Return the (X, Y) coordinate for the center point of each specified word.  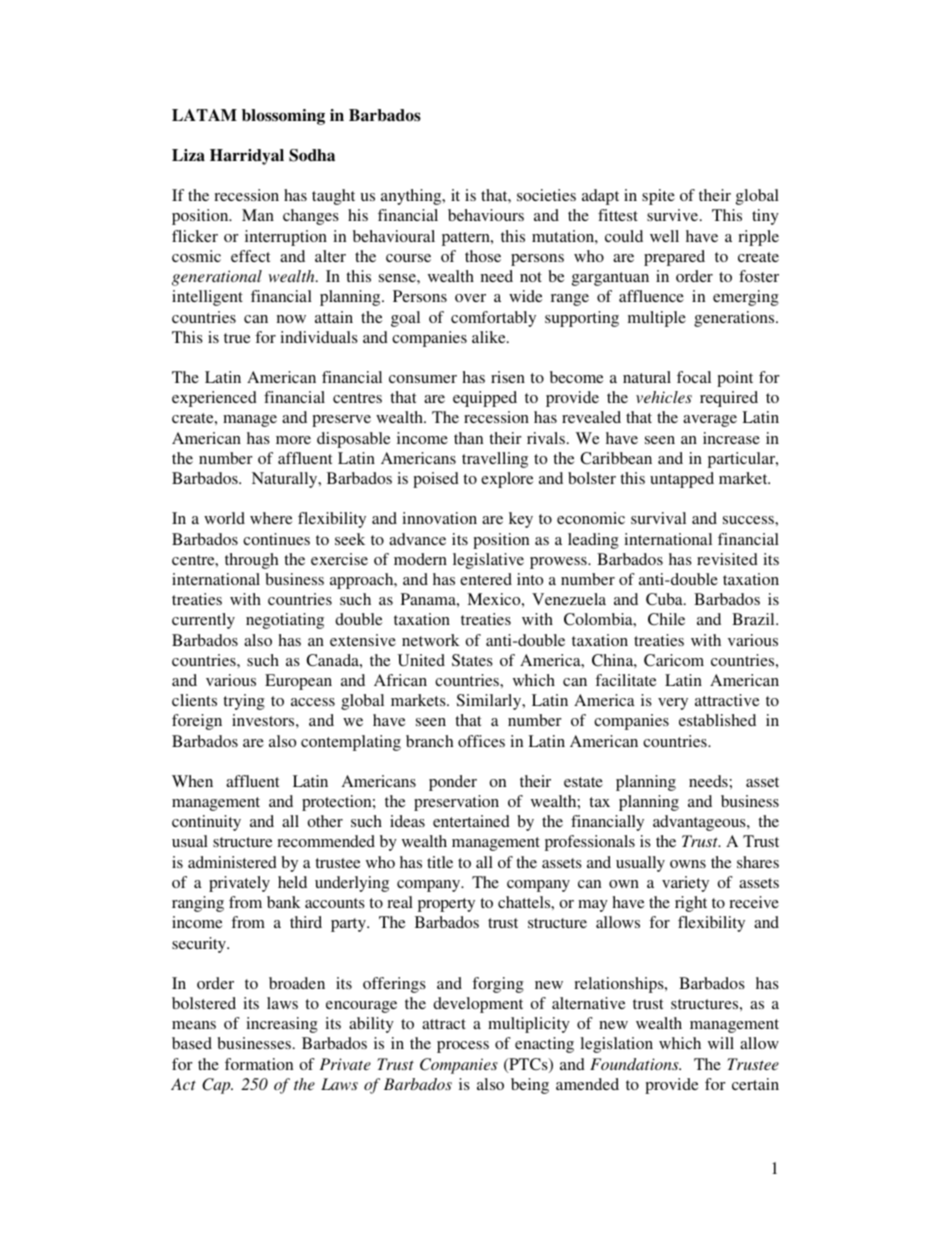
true (237, 338)
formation (259, 1064)
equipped (485, 399)
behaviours (486, 215)
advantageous (700, 823)
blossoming (283, 117)
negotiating (285, 621)
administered (232, 862)
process (463, 1047)
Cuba (665, 599)
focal (694, 377)
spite (658, 197)
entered (486, 579)
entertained (471, 821)
